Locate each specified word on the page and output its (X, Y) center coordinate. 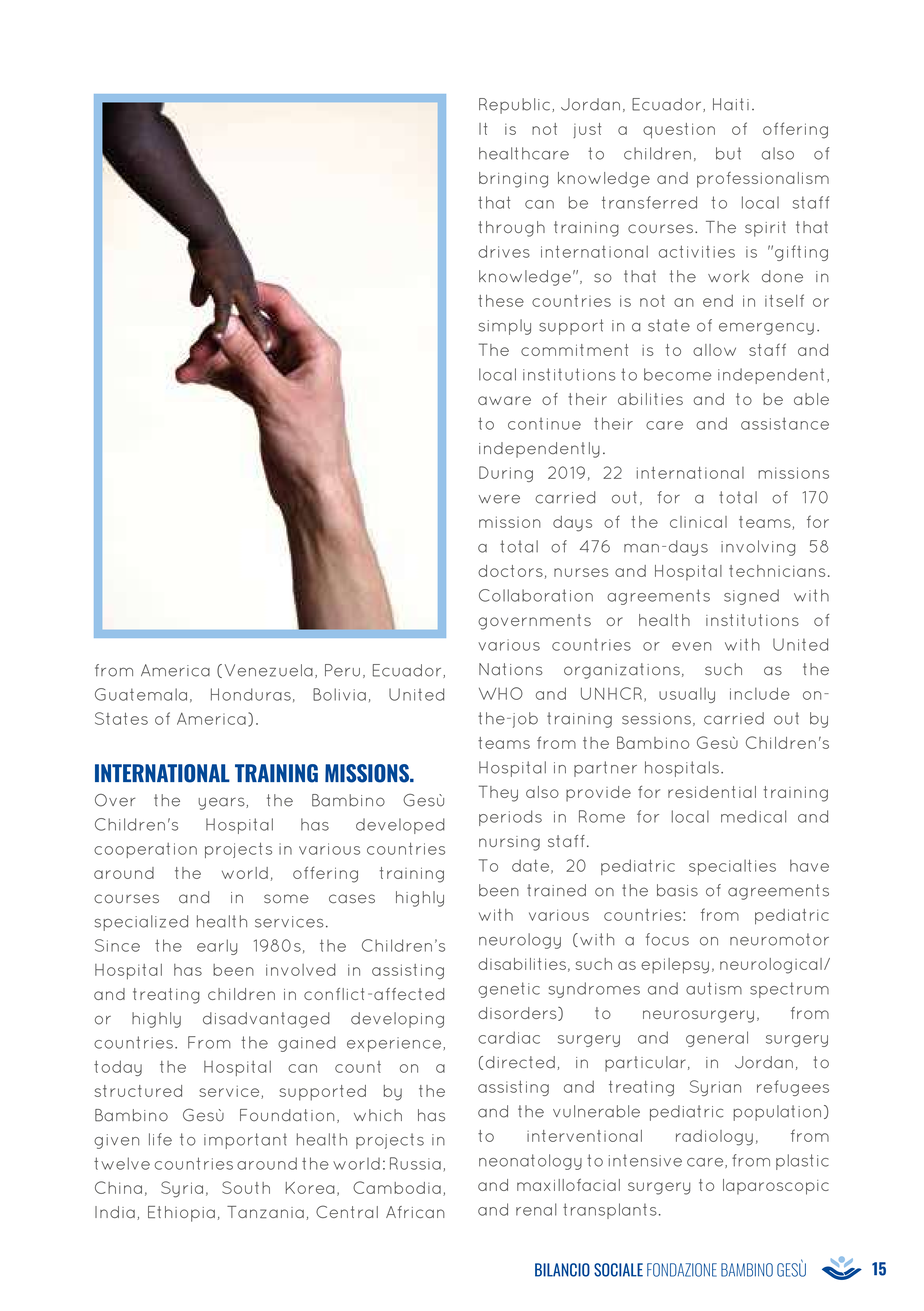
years (222, 803)
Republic (514, 106)
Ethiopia (181, 1214)
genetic (509, 990)
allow (714, 350)
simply (505, 327)
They (498, 793)
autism (714, 988)
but (728, 153)
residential (712, 792)
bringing (513, 180)
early (217, 947)
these (501, 301)
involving (758, 548)
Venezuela (269, 670)
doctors (510, 571)
